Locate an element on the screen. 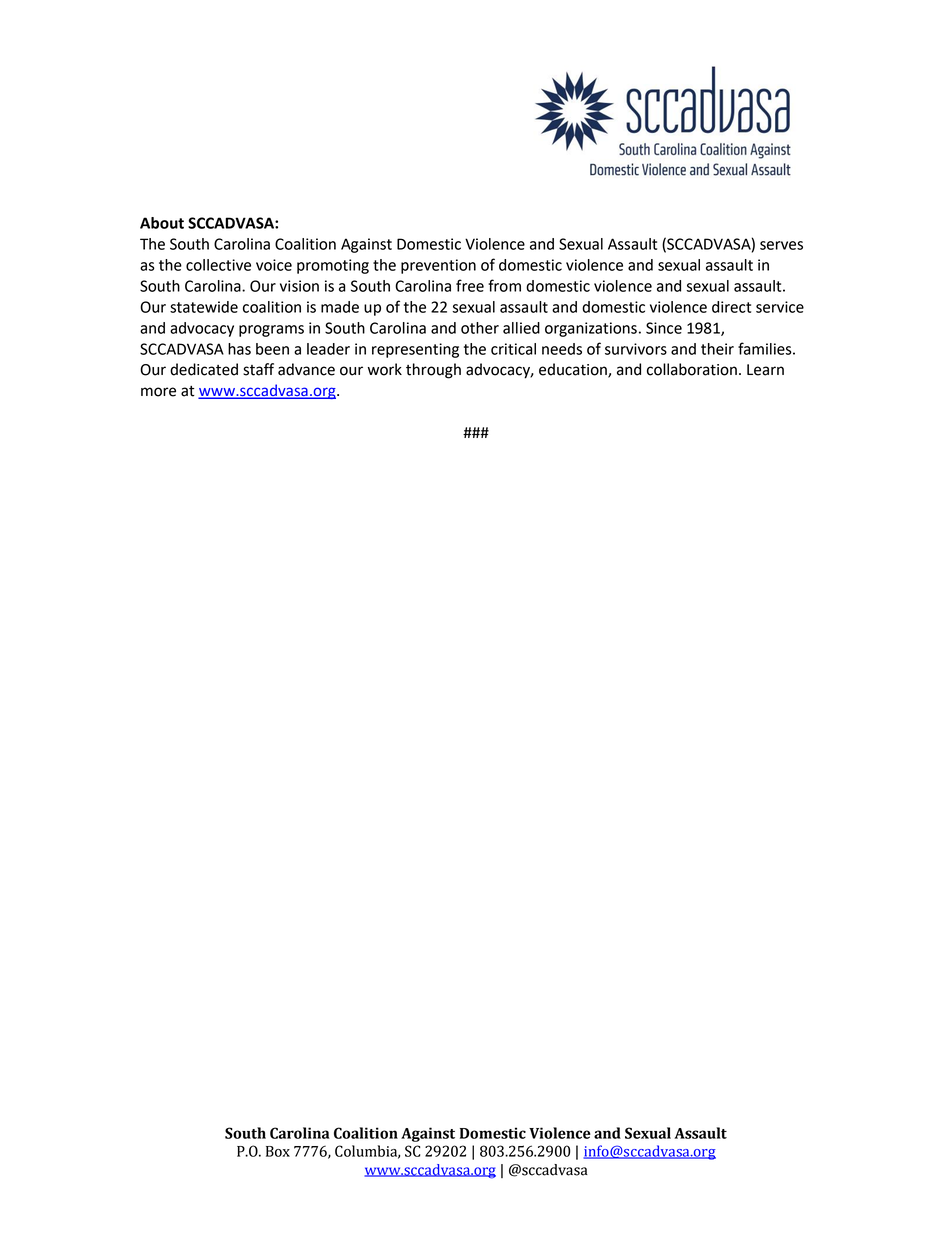  through is located at coordinates (433, 371).
